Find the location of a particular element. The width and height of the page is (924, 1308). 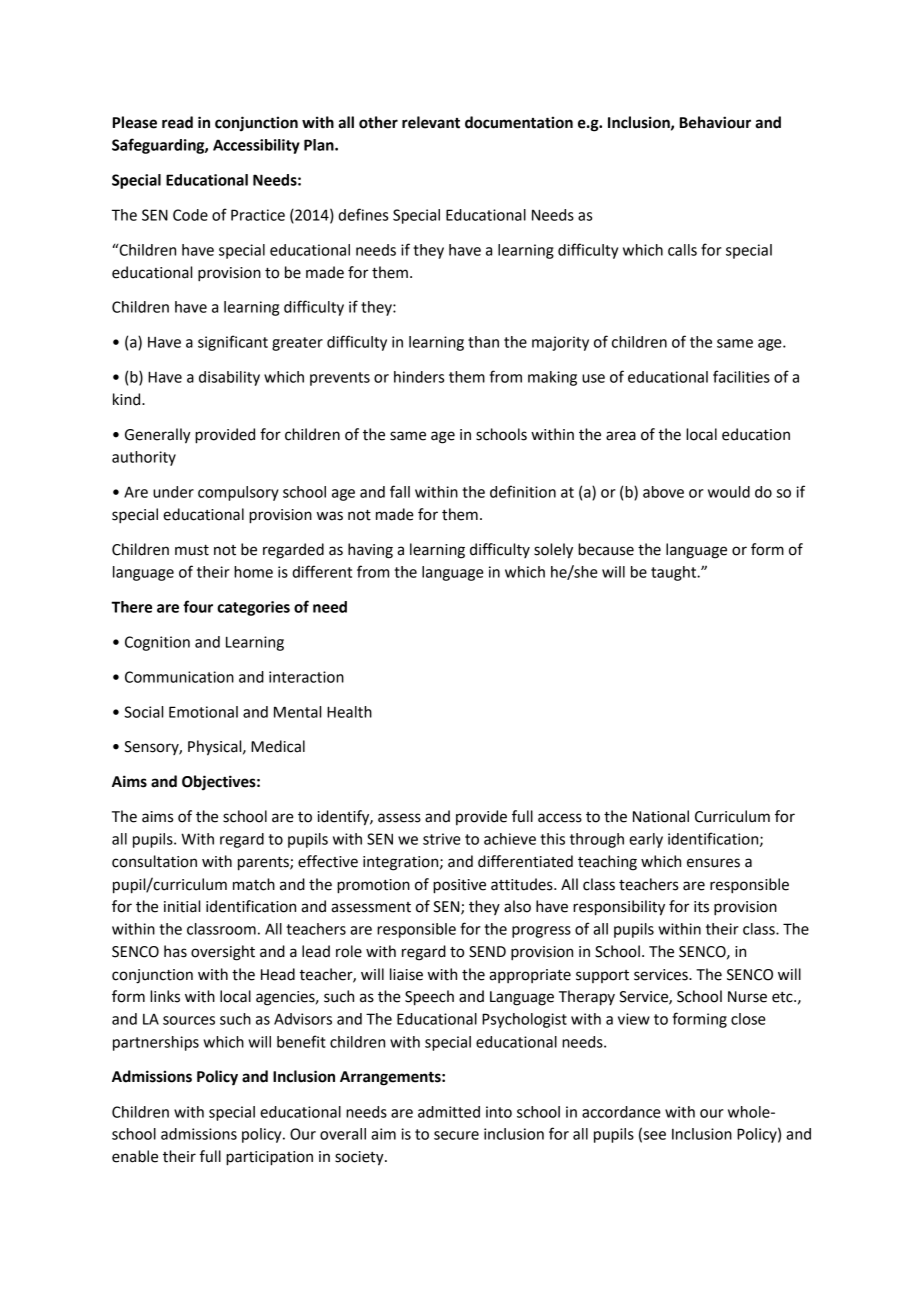

secure is located at coordinates (456, 1135).
